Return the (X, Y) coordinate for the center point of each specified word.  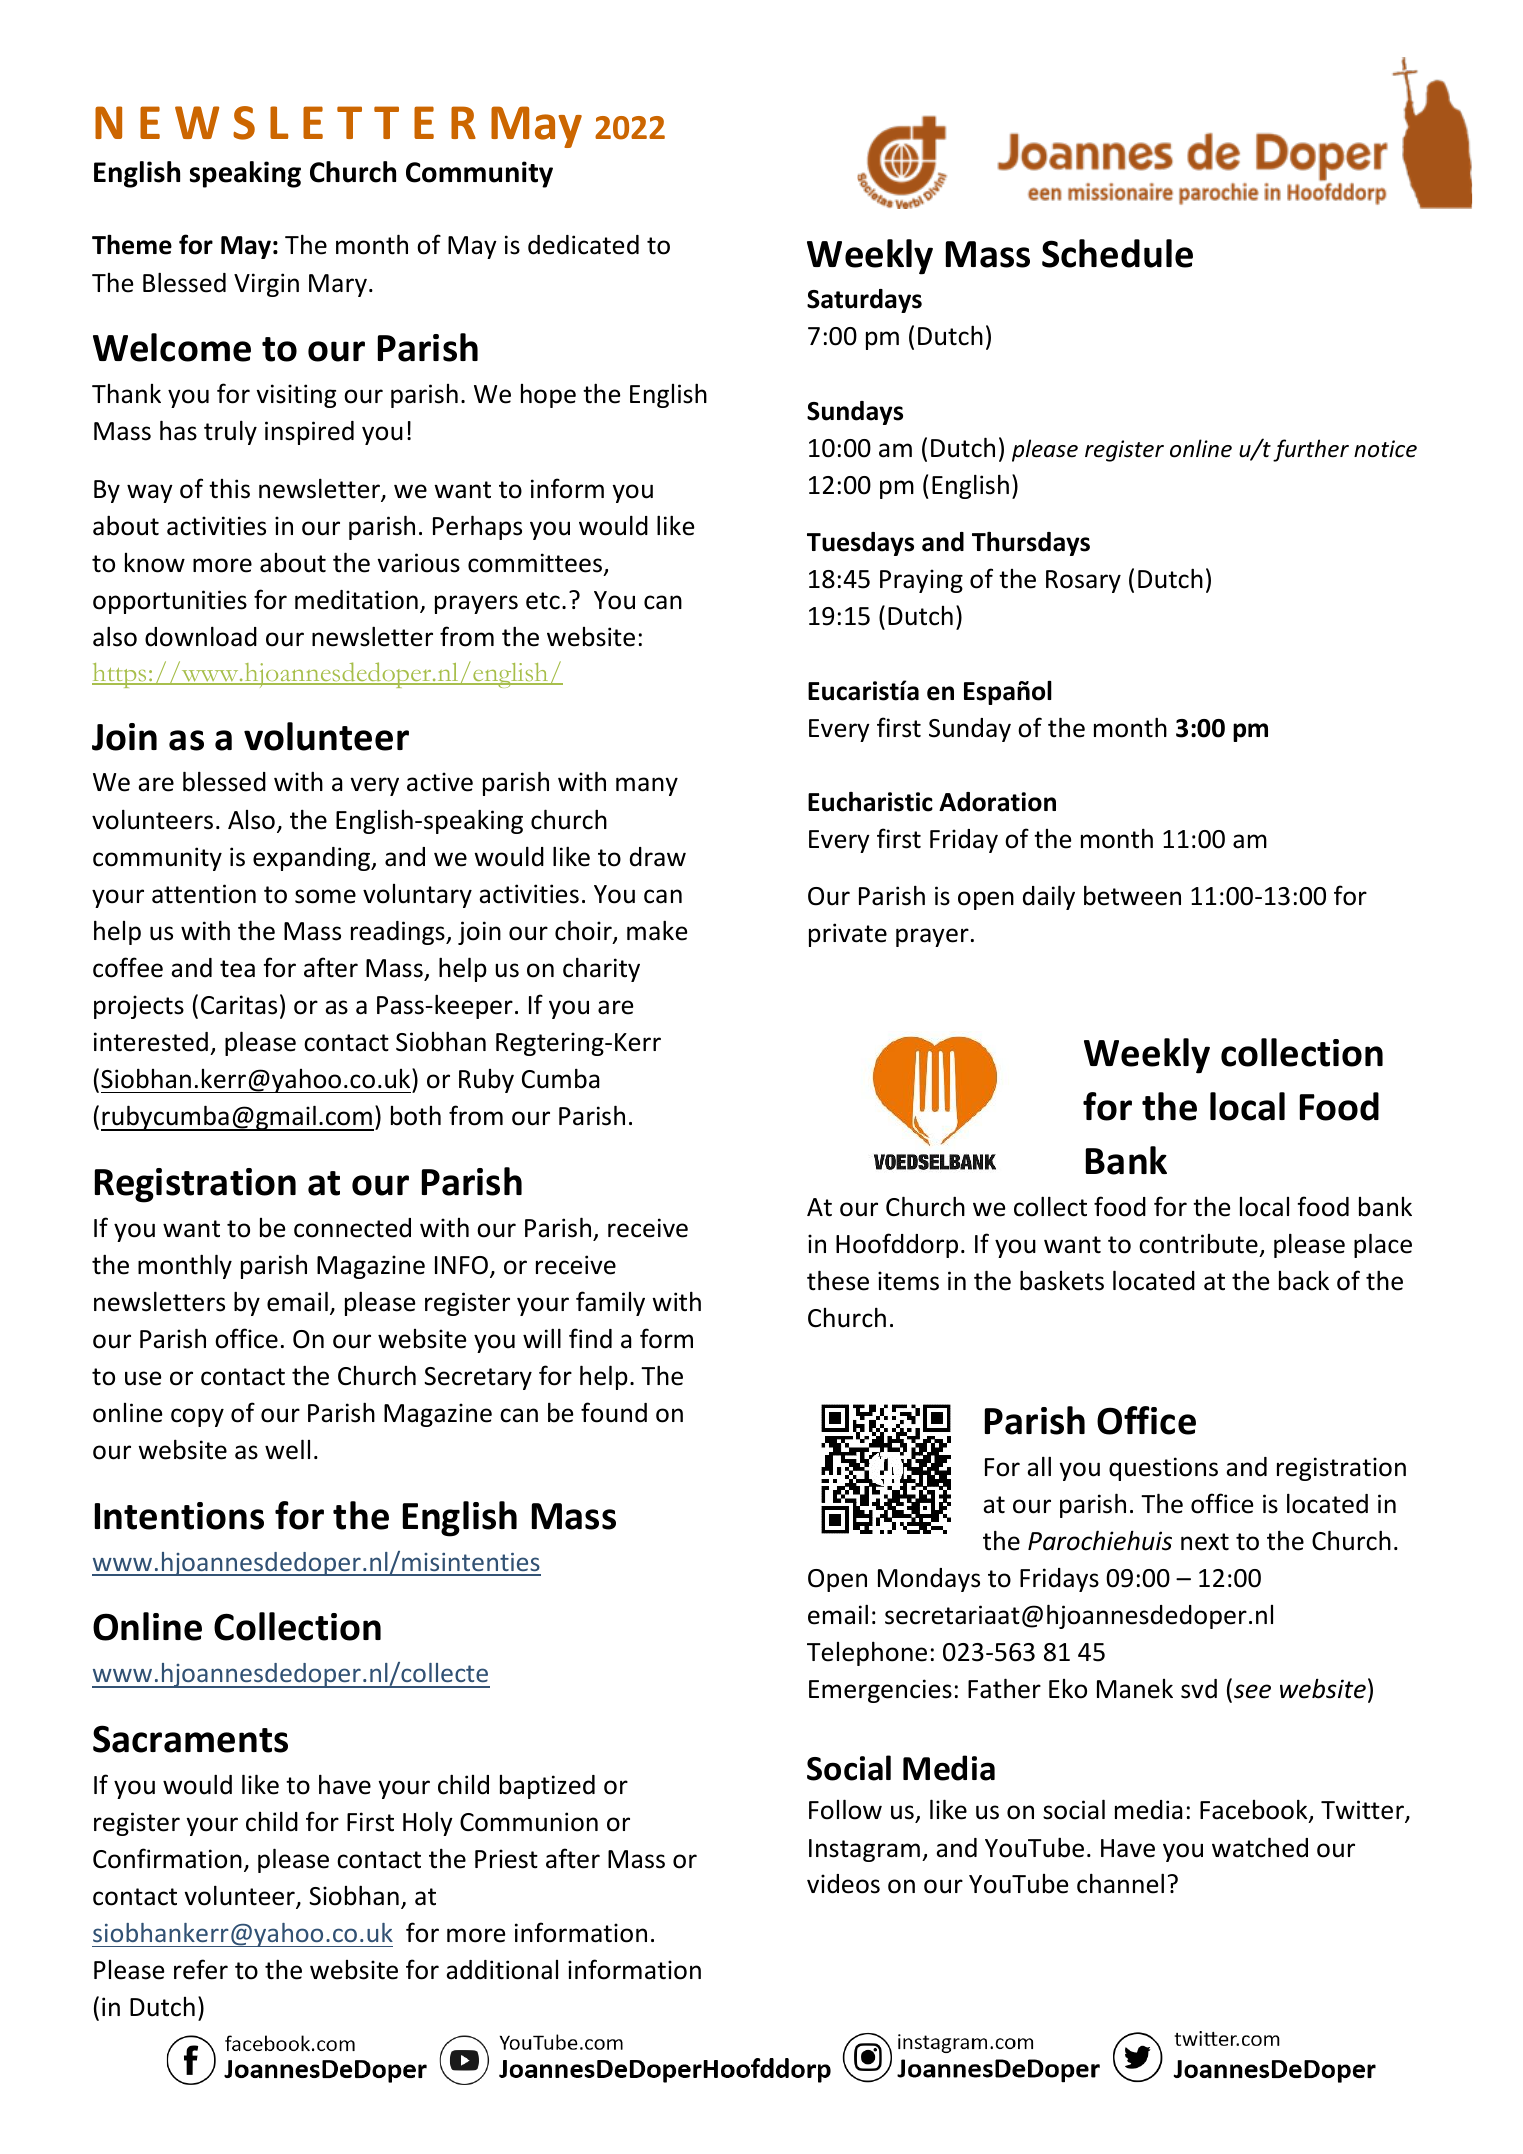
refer (201, 1969)
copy (197, 1417)
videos (843, 1884)
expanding (313, 859)
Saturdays (864, 301)
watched (1260, 1847)
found (614, 1412)
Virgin (266, 285)
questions (1163, 1469)
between (1132, 895)
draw (658, 857)
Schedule (1117, 253)
